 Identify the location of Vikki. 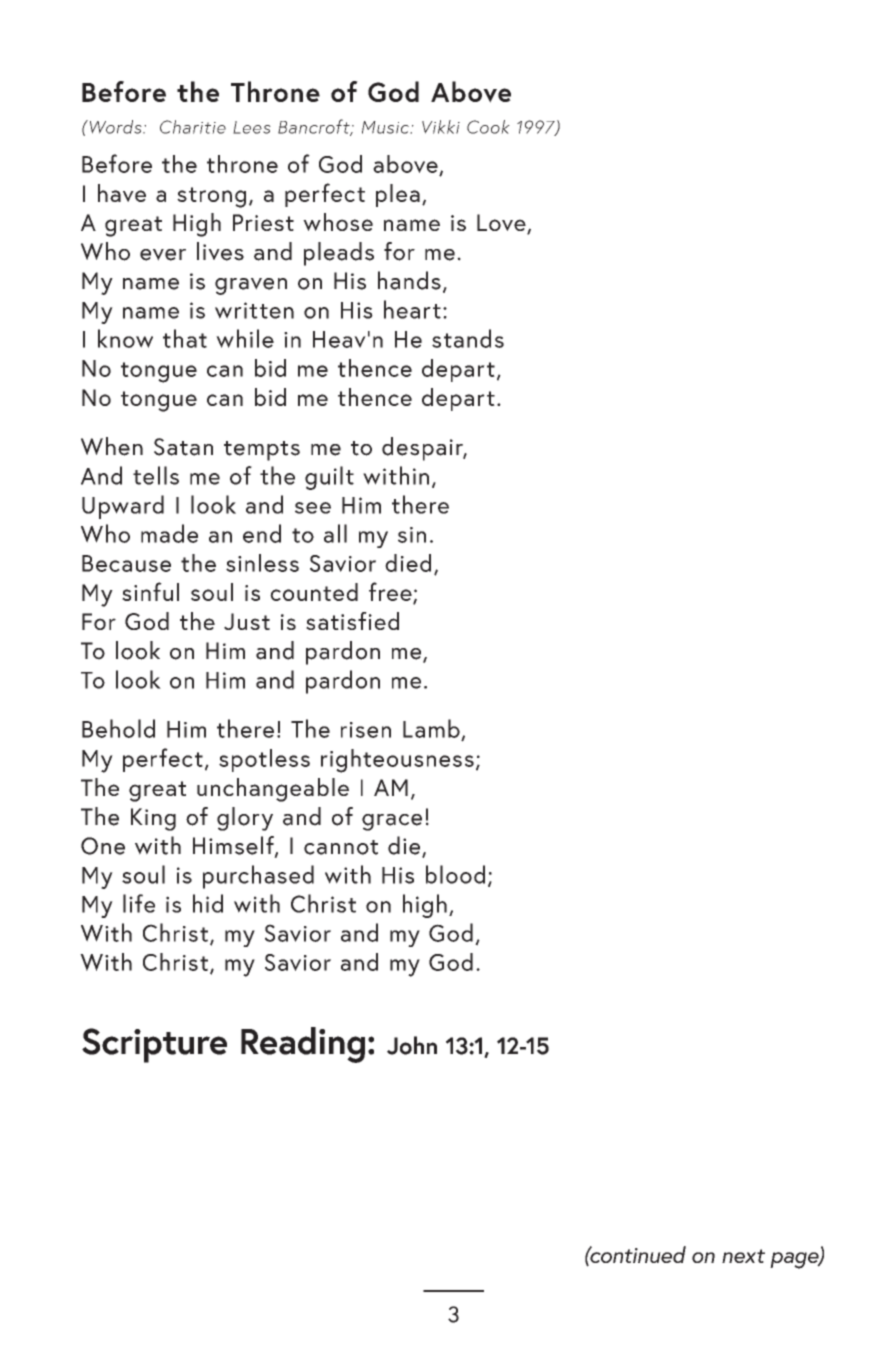
(441, 127).
